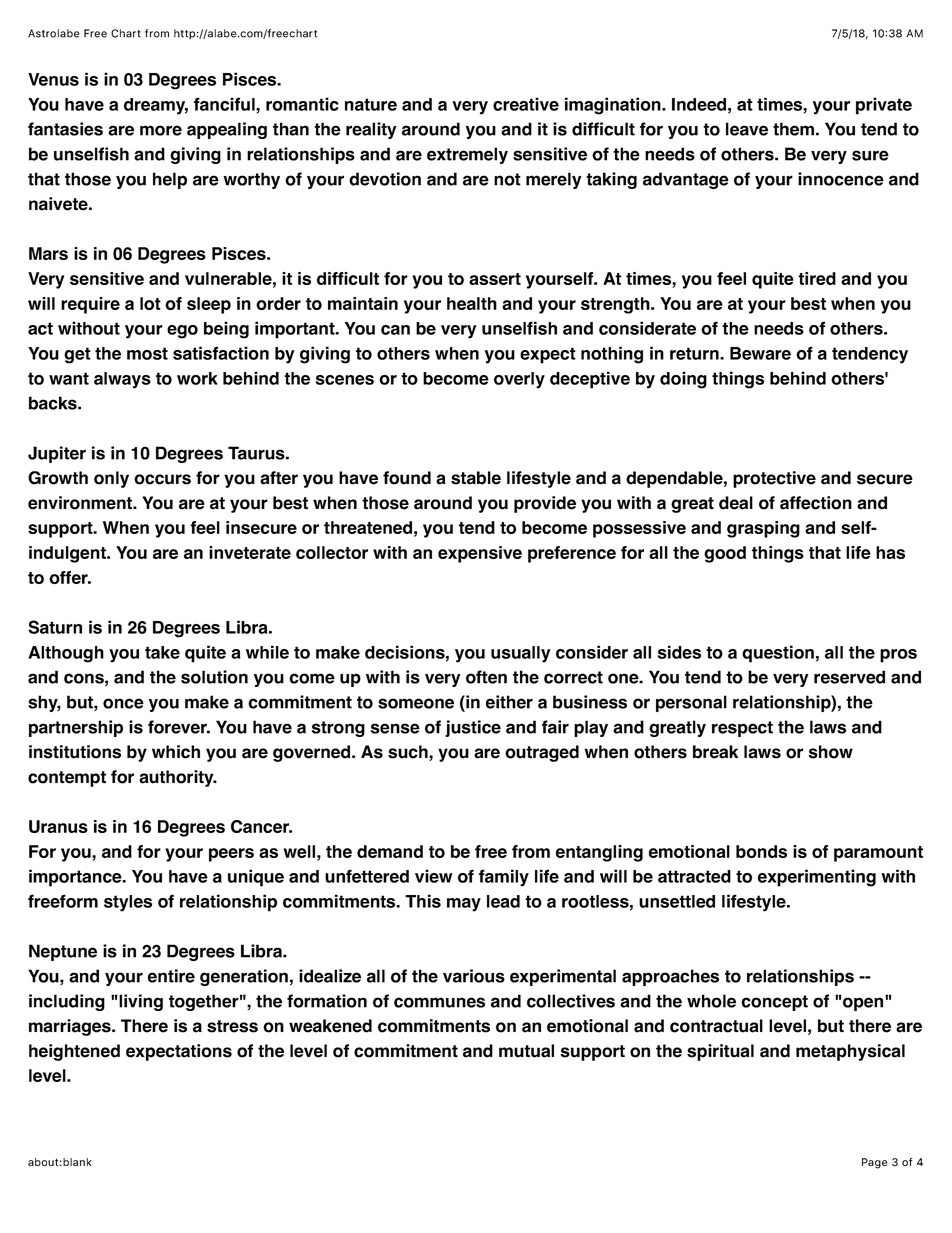 This screenshot has height=1233, width=952. Describe the element at coordinates (225, 104) in the screenshot. I see `fanciful` at that location.
